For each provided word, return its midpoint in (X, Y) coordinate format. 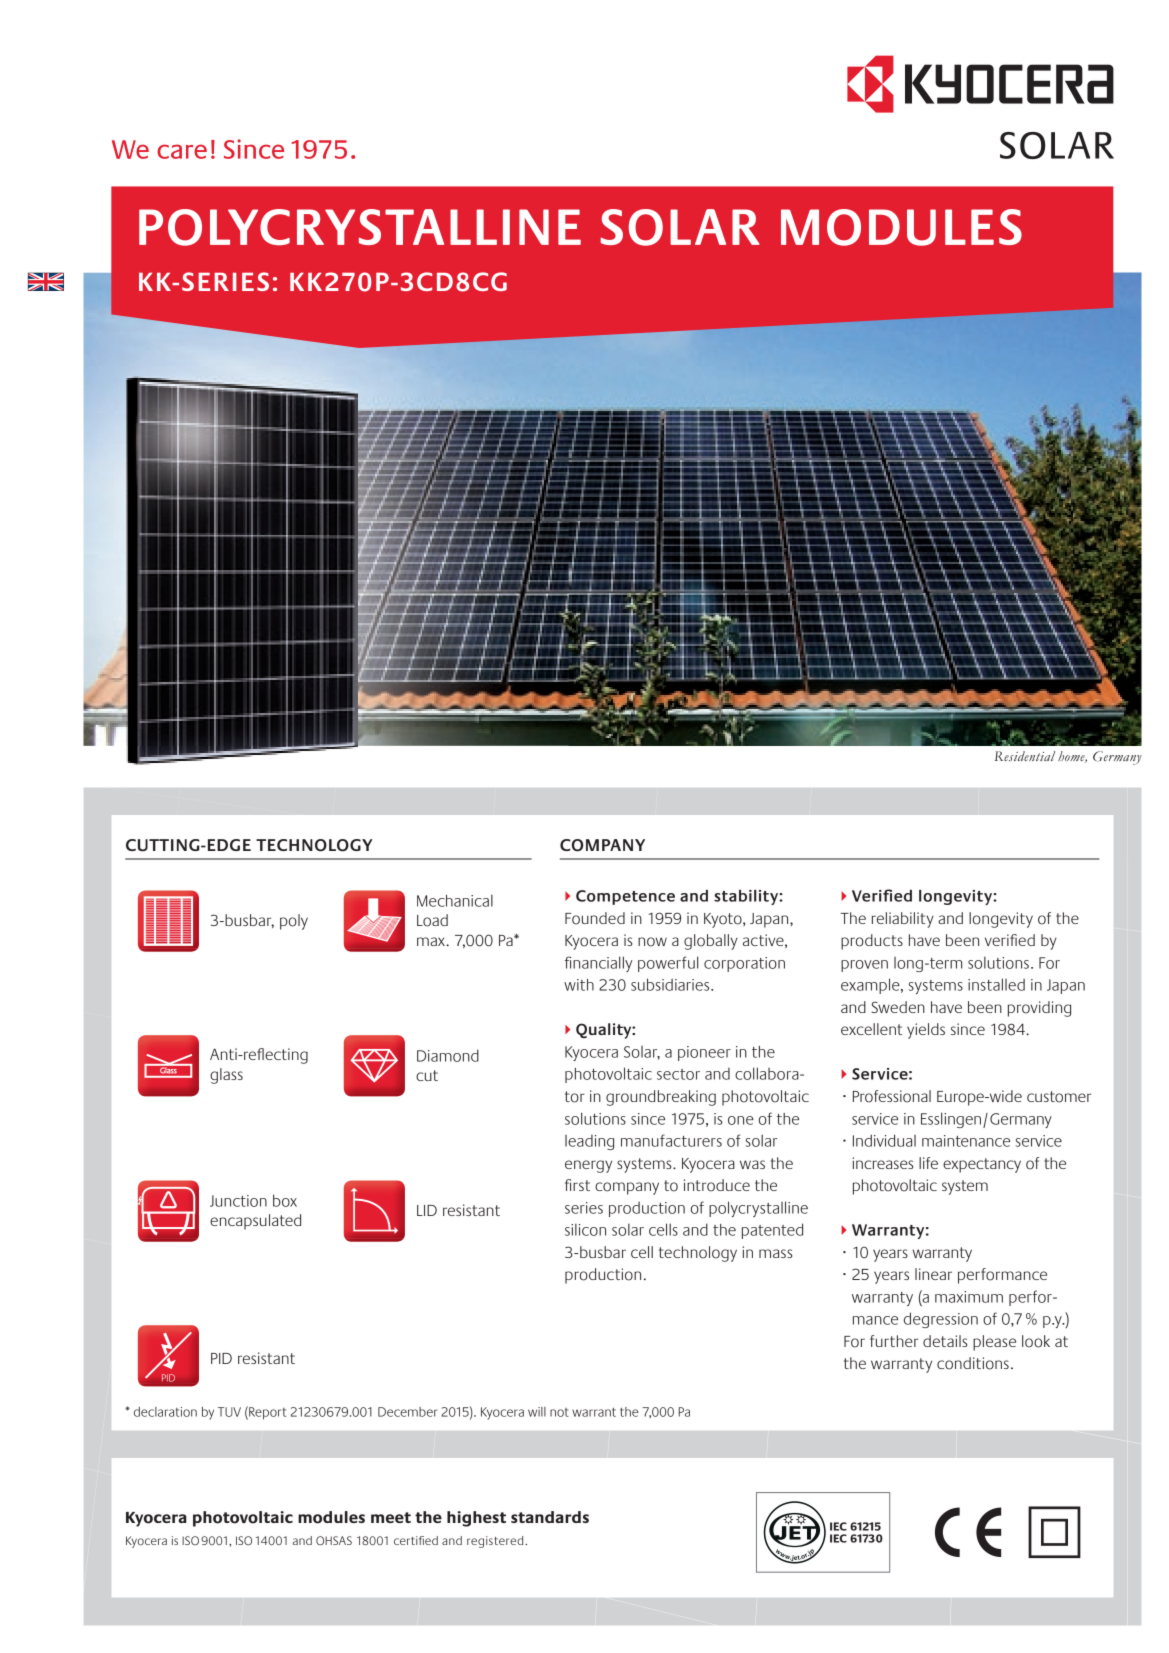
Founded (595, 918)
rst (581, 1185)
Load (432, 920)
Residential (1024, 756)
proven (864, 966)
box (285, 1200)
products (872, 942)
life (928, 1163)
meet (391, 1517)
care (182, 151)
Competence (625, 897)
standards (550, 1517)
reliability (903, 920)
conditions (973, 1363)
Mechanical (455, 901)
